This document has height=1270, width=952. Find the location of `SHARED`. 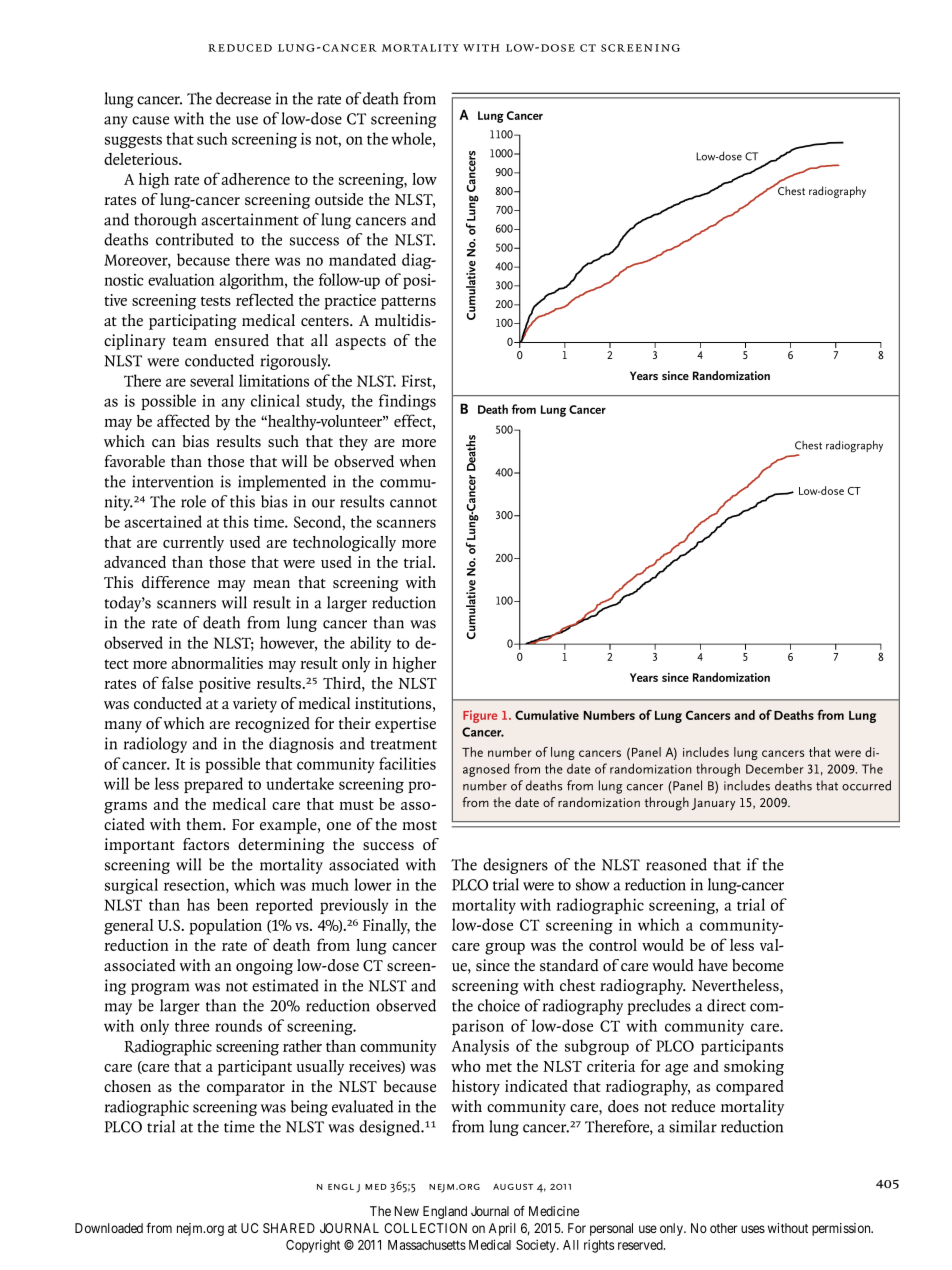

SHARED is located at coordinates (289, 1228).
